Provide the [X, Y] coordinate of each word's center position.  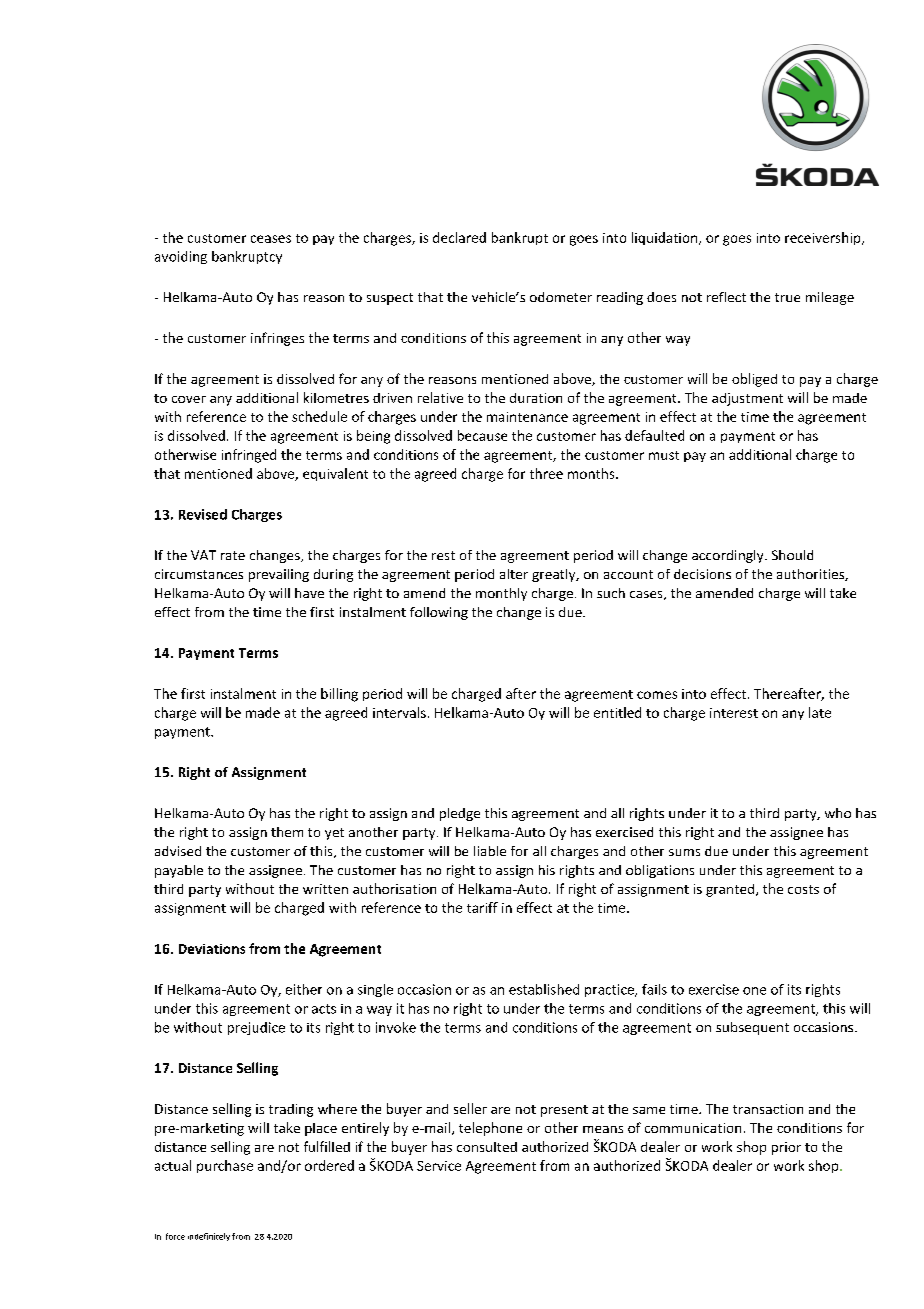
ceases [271, 239]
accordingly [729, 556]
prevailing [279, 575]
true [787, 297]
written [325, 889]
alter [514, 574]
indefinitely [209, 1237]
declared [459, 237]
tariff [482, 907]
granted [731, 890]
